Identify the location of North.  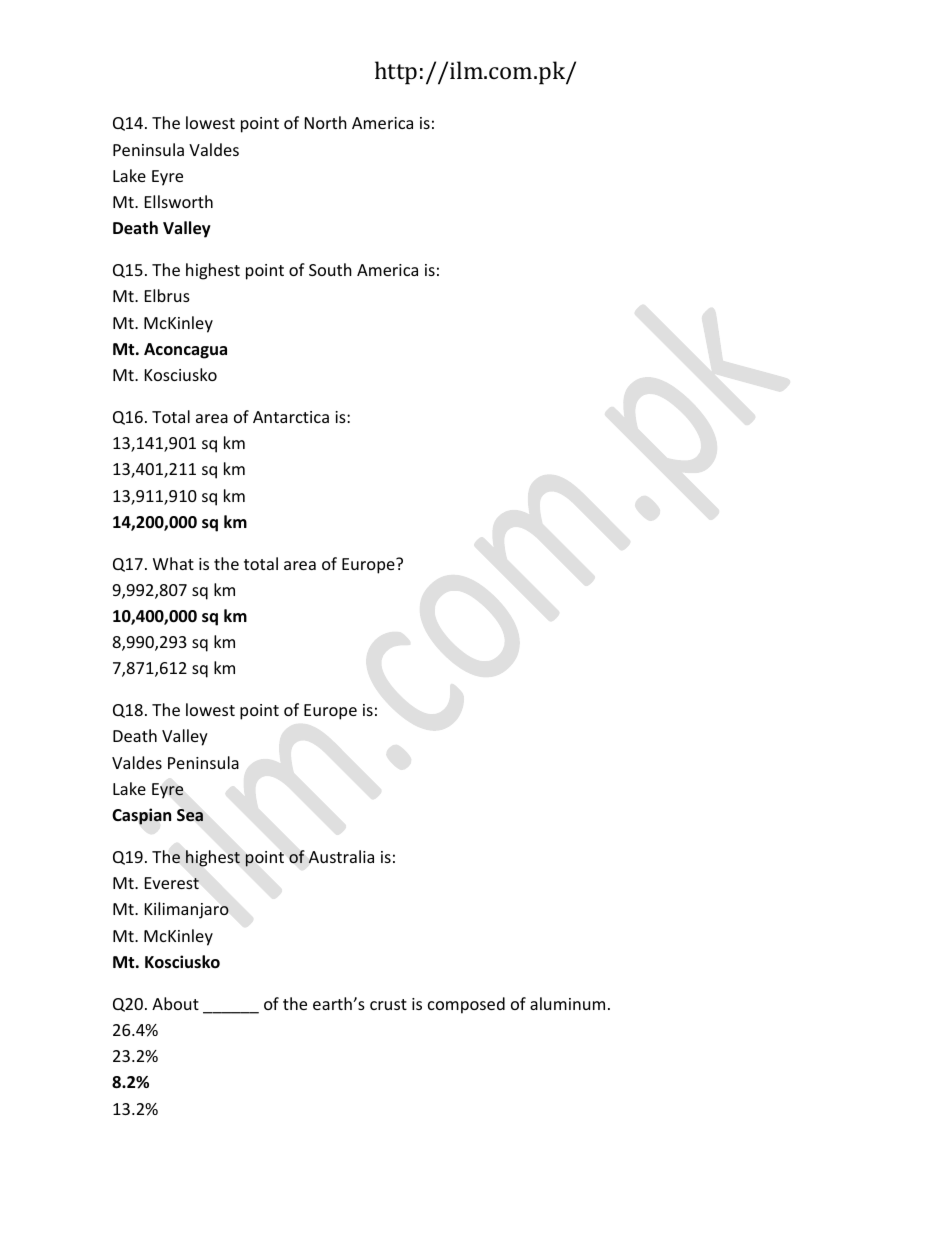
(326, 122).
